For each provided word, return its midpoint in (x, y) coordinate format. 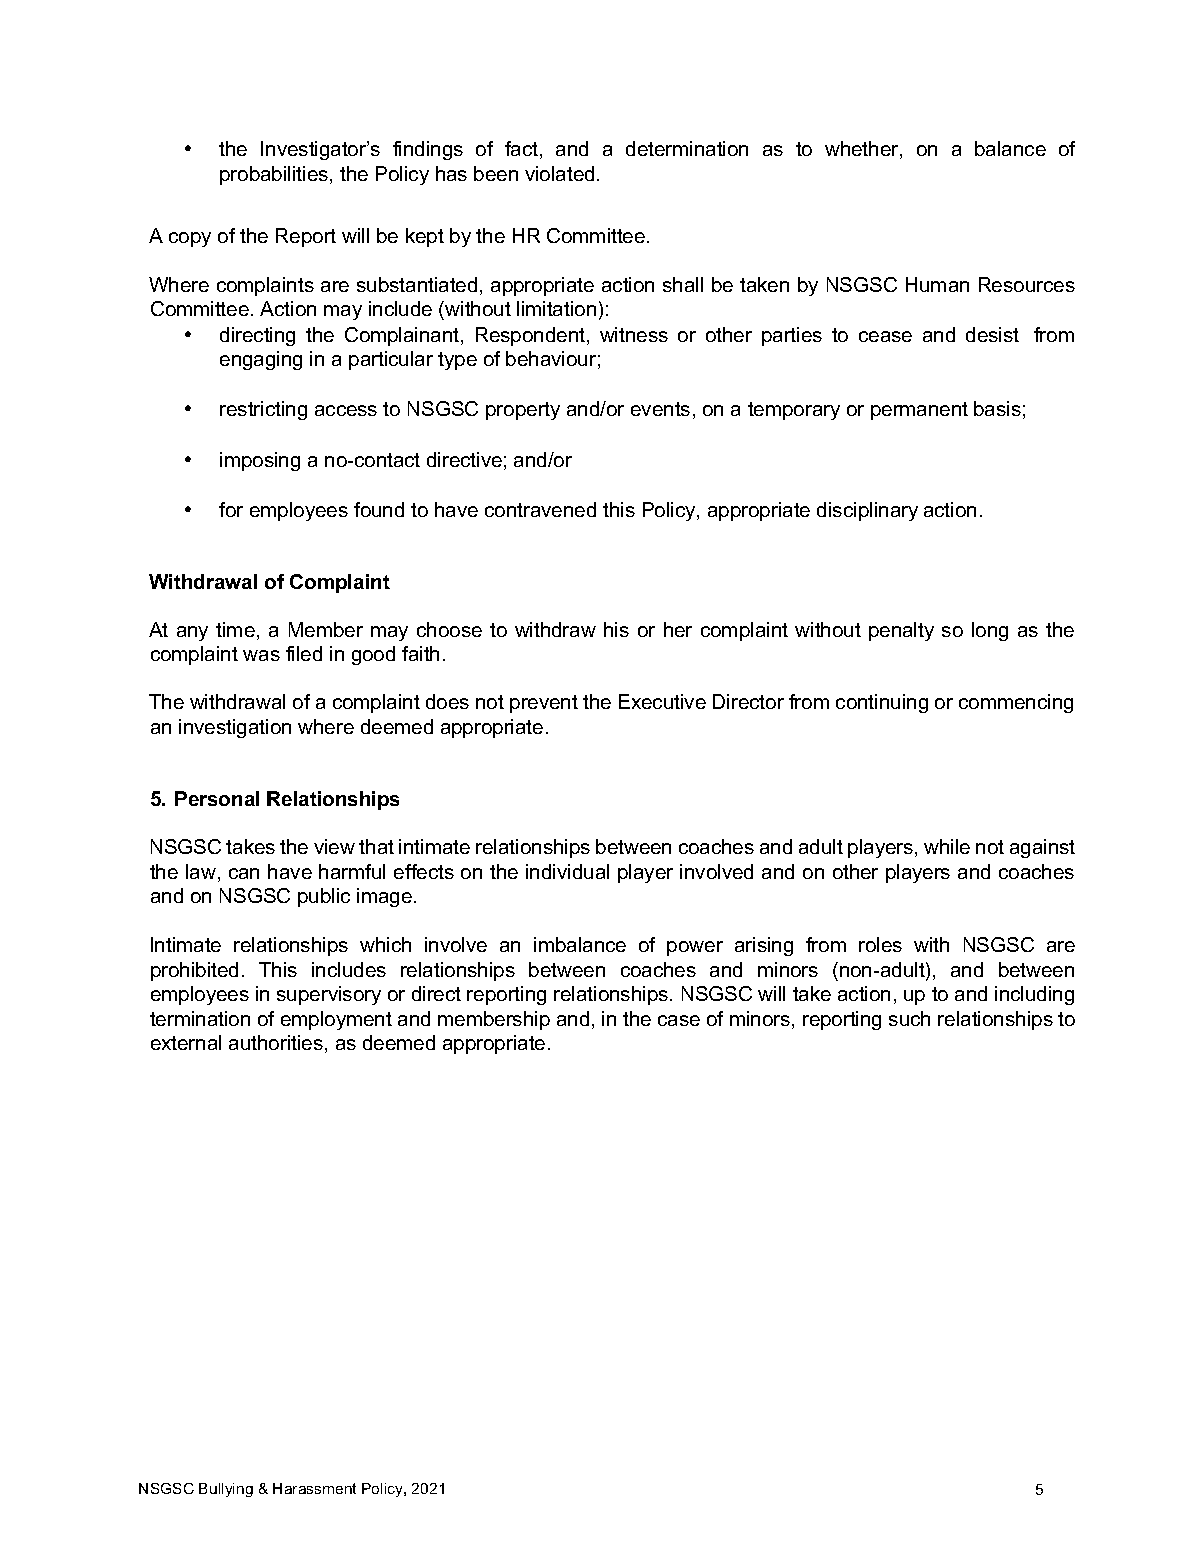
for (231, 509)
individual (567, 871)
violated (559, 173)
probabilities (275, 175)
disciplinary (867, 511)
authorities (276, 1042)
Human (937, 284)
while (947, 846)
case (679, 1020)
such (909, 1018)
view (334, 846)
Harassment (314, 1488)
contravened (540, 509)
